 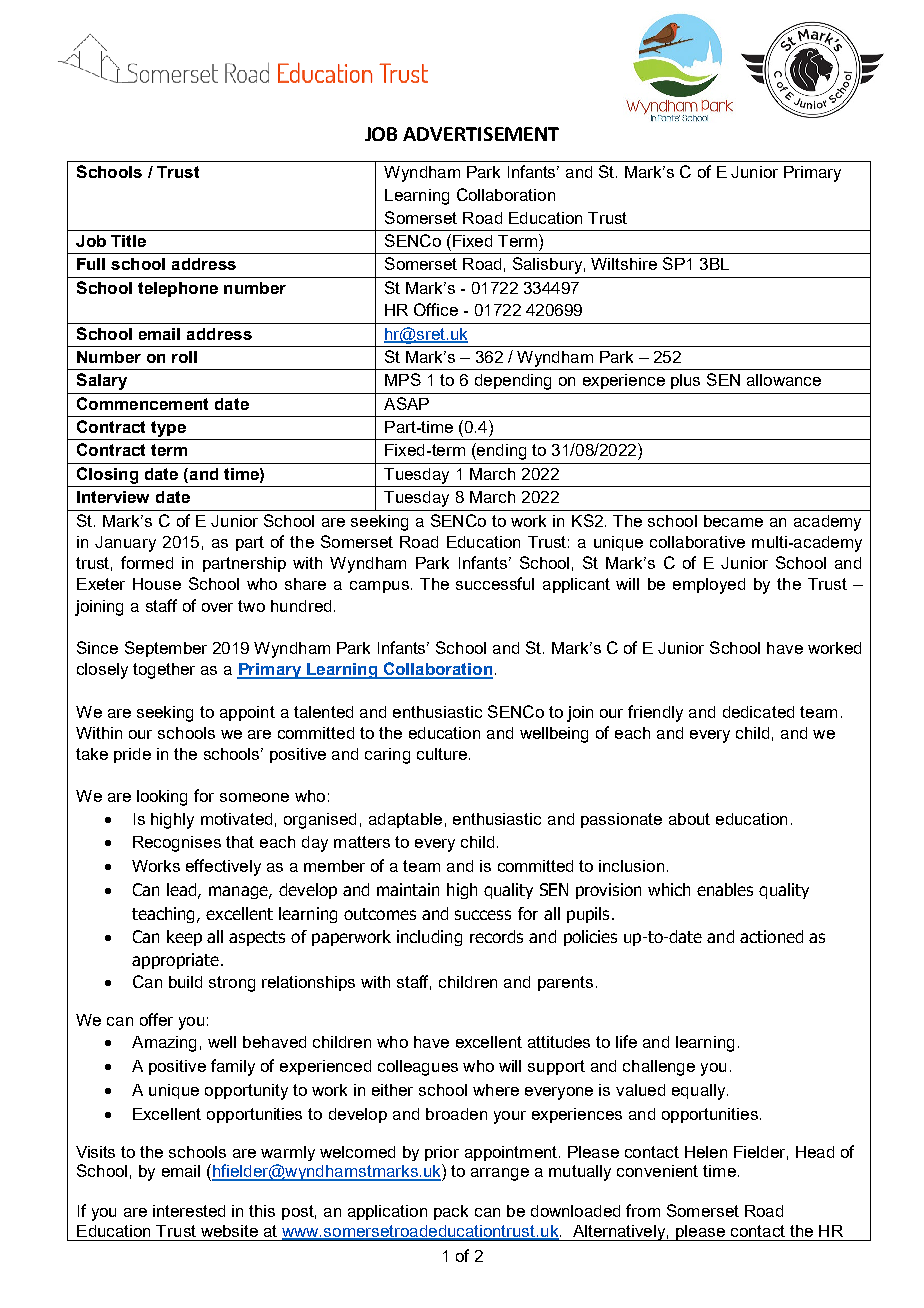 I want to click on actioned, so click(x=771, y=936).
